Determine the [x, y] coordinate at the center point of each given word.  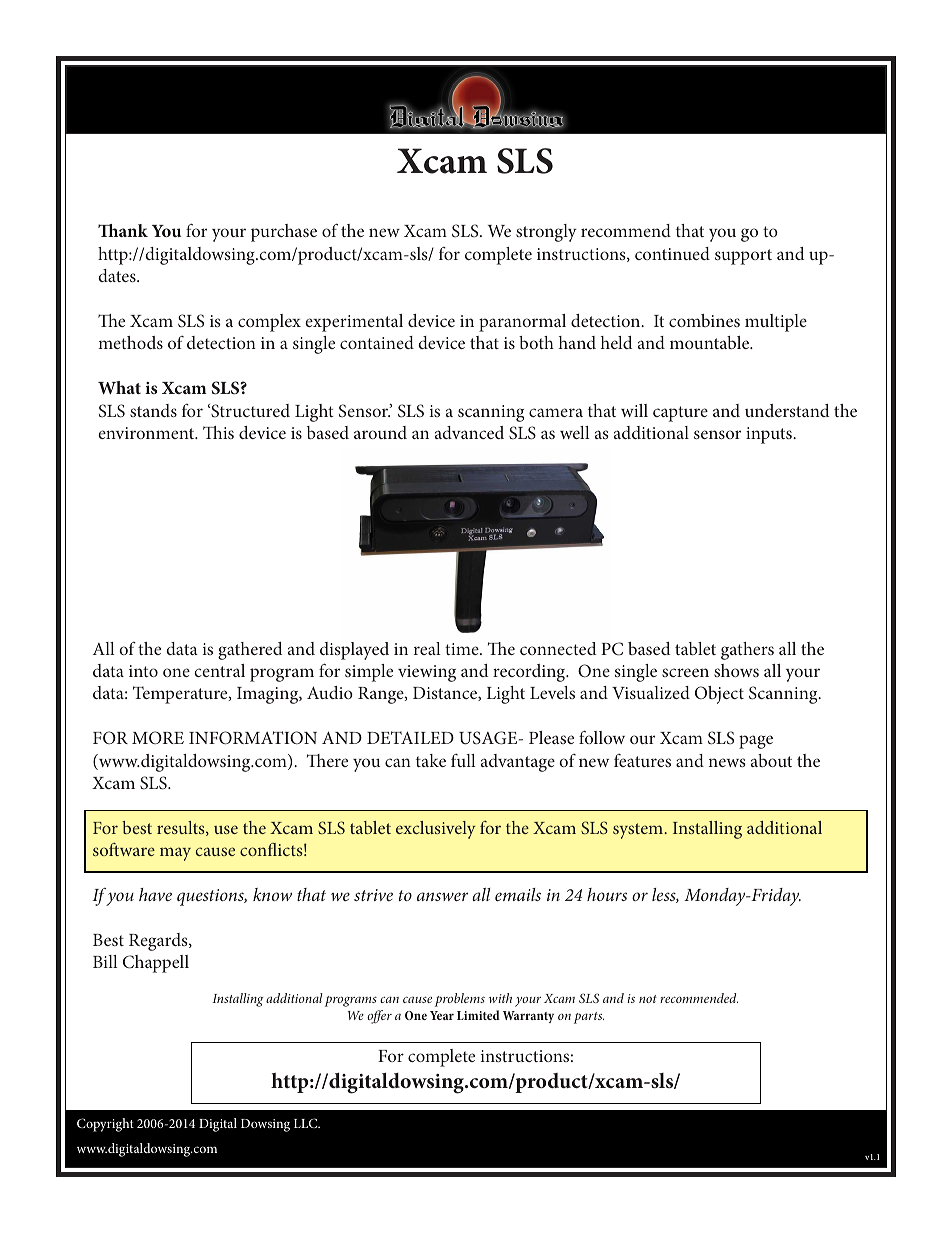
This [218, 432]
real [427, 648]
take [431, 760]
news [727, 762]
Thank [123, 230]
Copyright [105, 1125]
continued [672, 253]
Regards [159, 942]
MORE [158, 737]
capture [680, 414]
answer [442, 896]
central [219, 670]
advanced [469, 432]
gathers [747, 651]
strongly [546, 233]
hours [607, 894]
